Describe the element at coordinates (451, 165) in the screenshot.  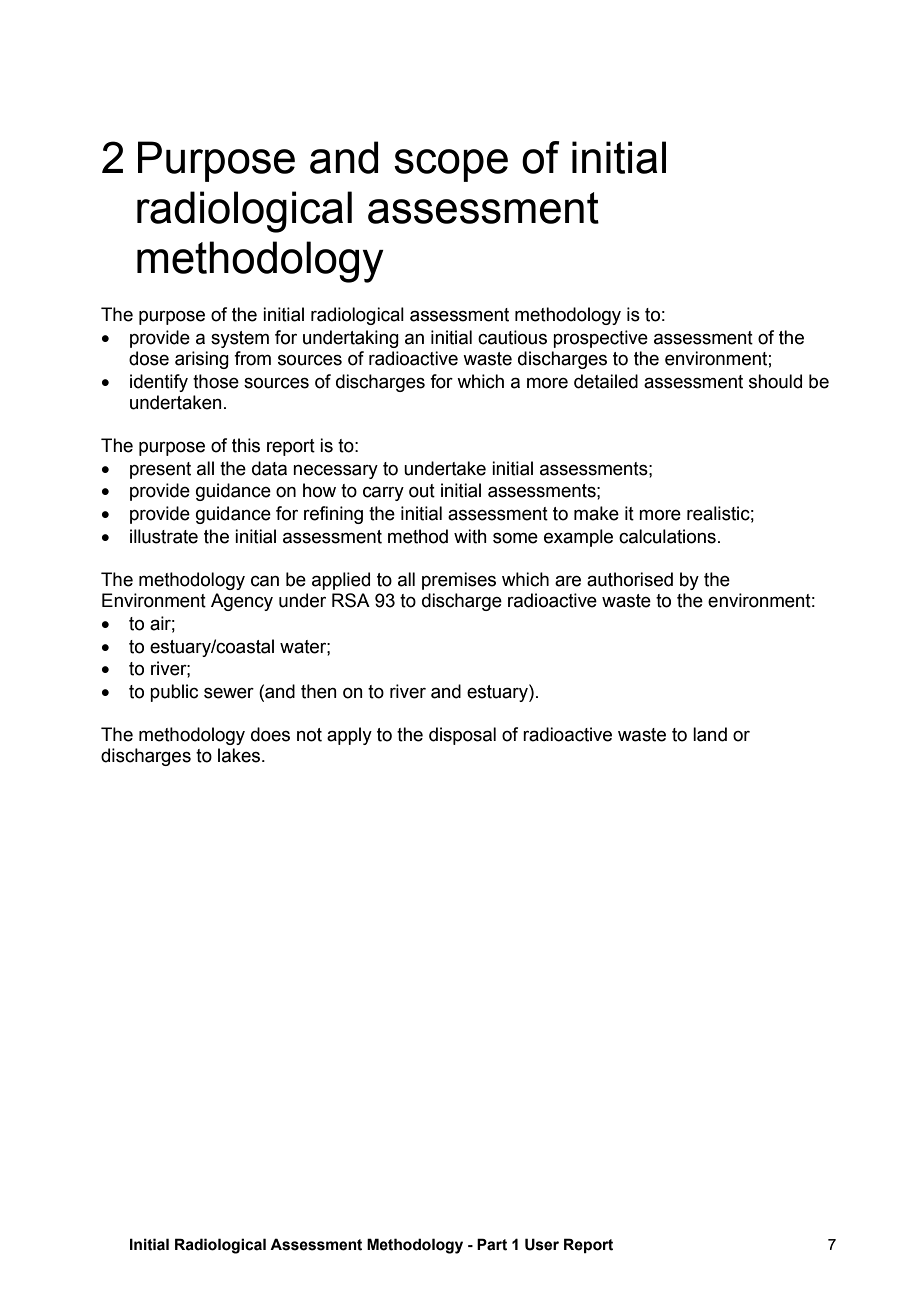
I see `scope` at that location.
